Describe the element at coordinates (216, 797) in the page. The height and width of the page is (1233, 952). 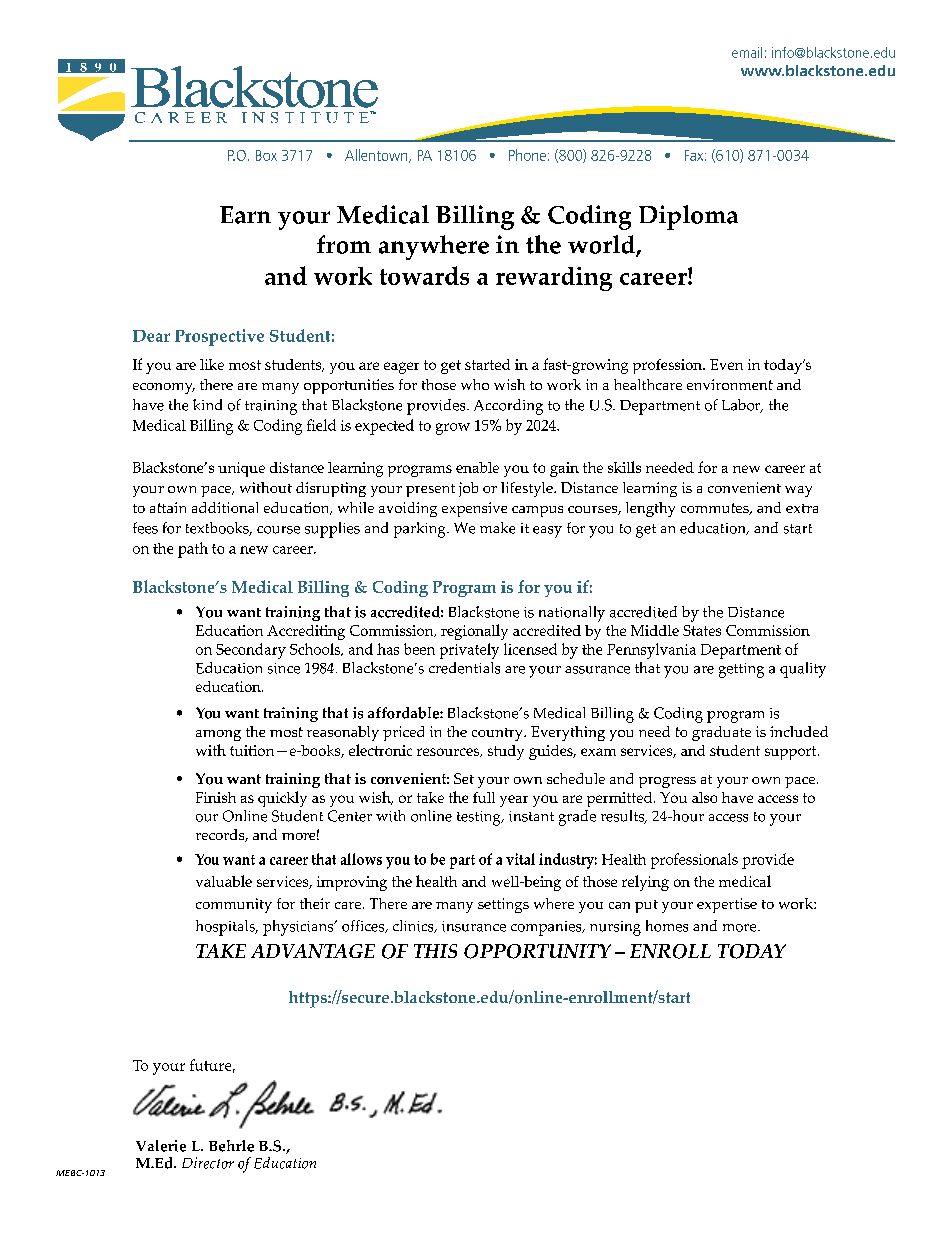
I see `Finish` at that location.
